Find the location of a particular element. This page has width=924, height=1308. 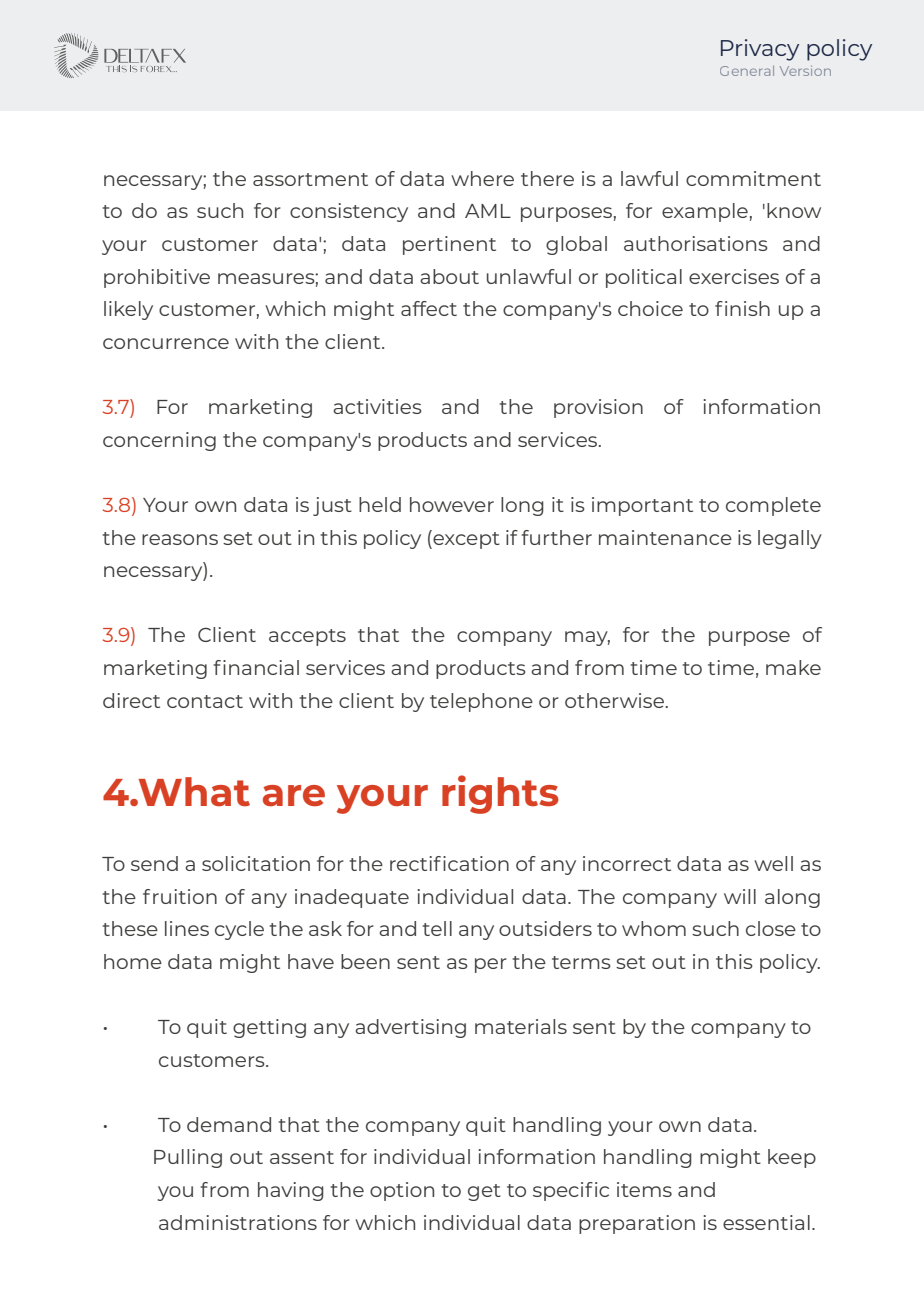

assortment is located at coordinates (310, 179).
